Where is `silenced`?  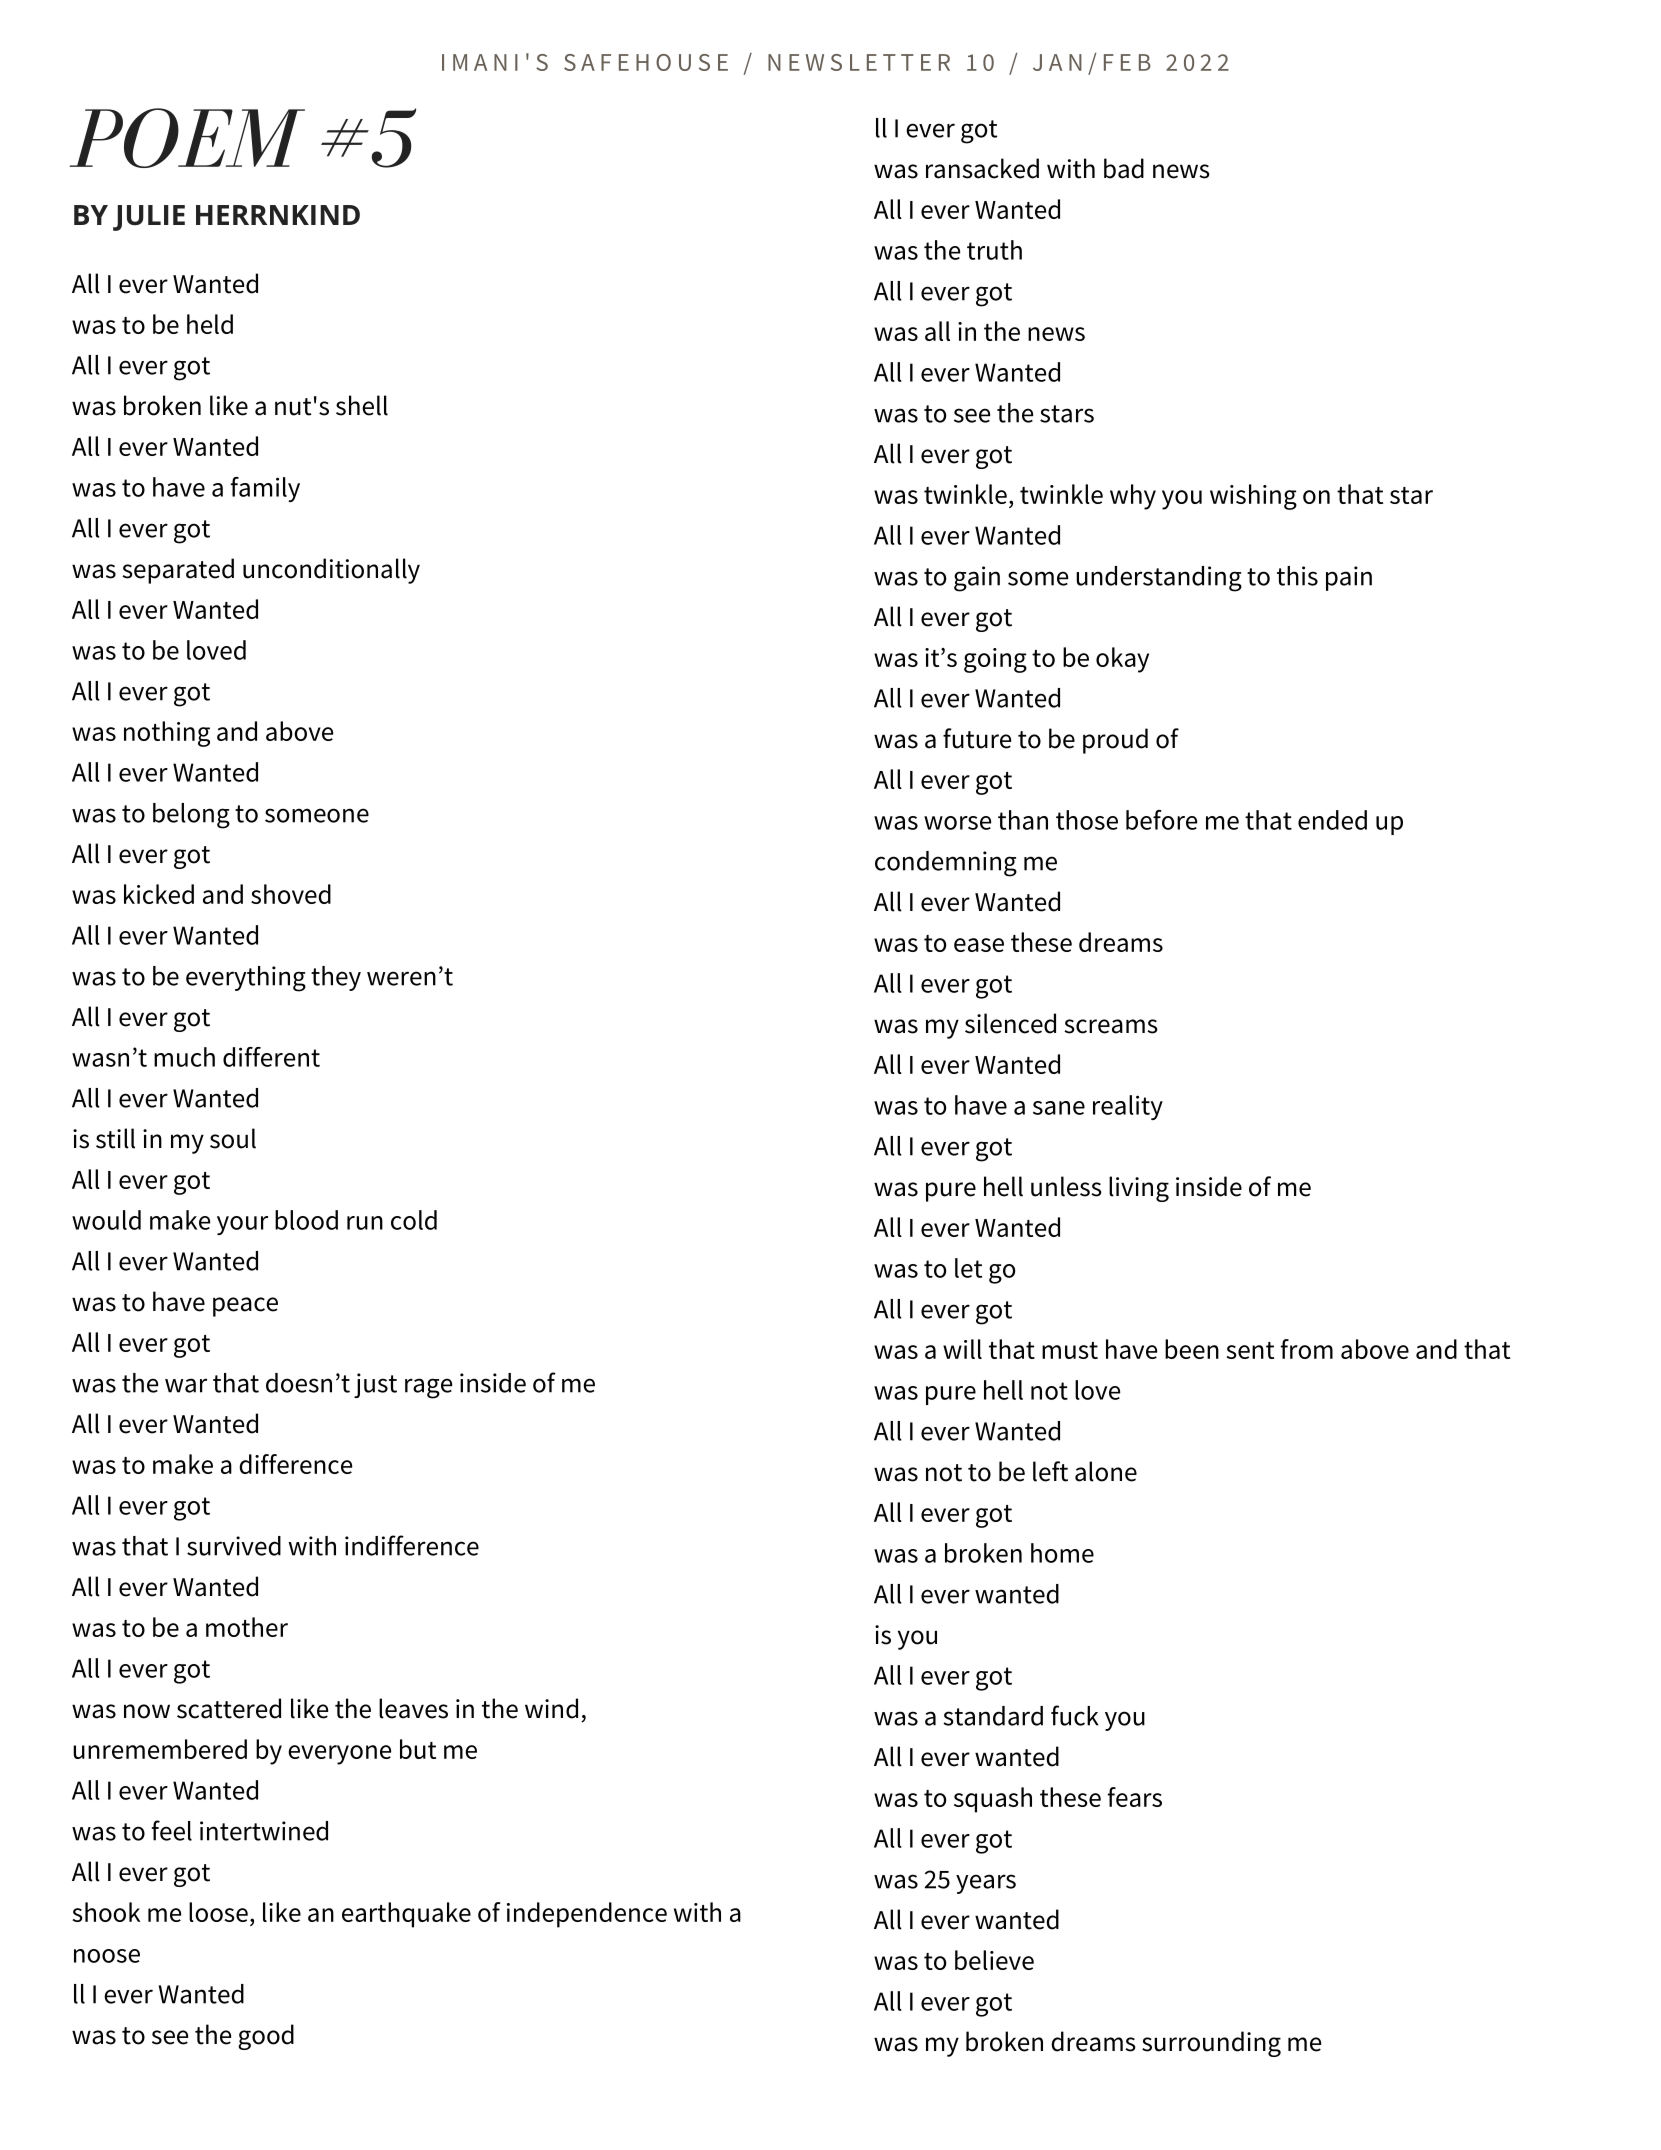
silenced is located at coordinates (1010, 1023).
